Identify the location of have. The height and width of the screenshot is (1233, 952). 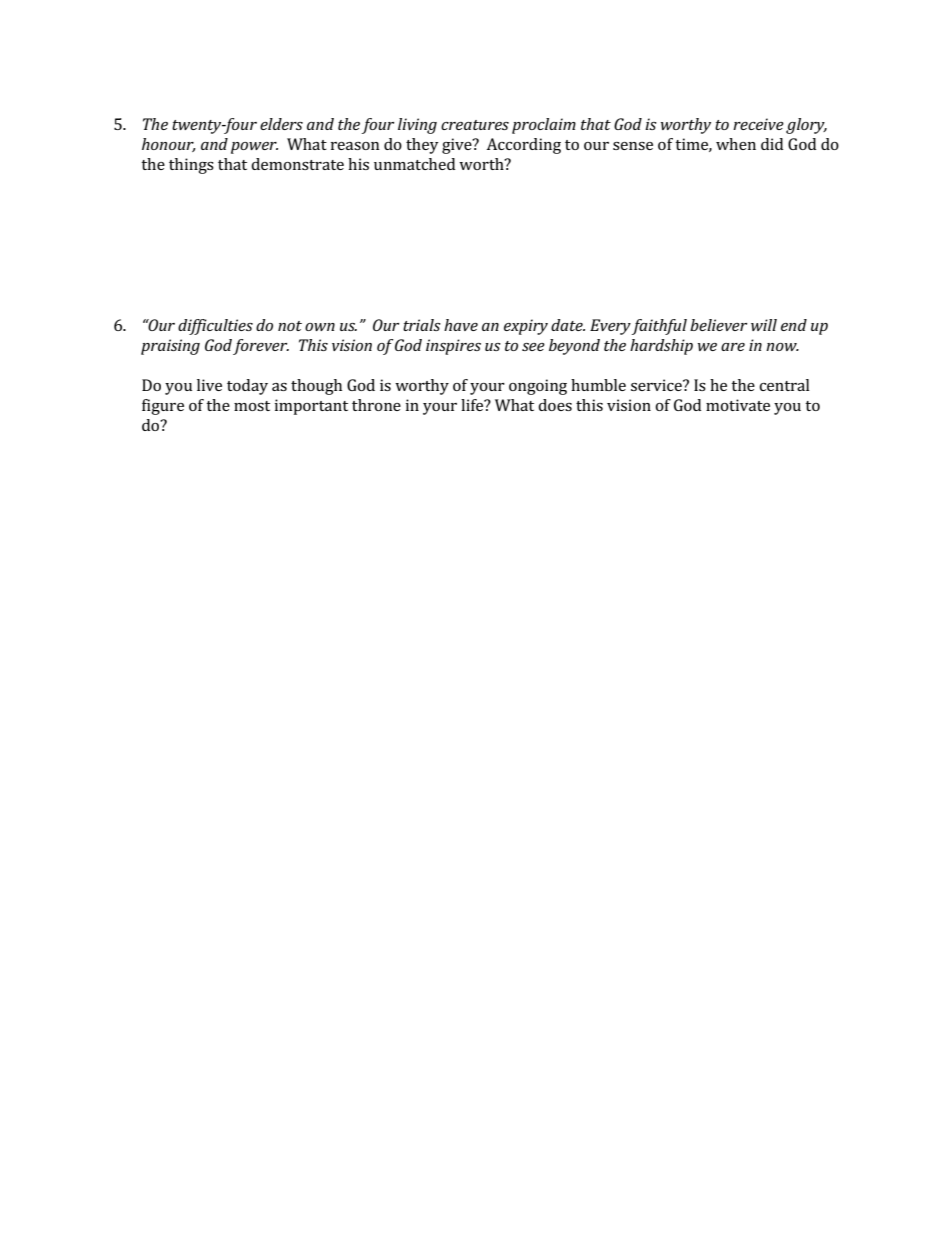
(461, 325).
